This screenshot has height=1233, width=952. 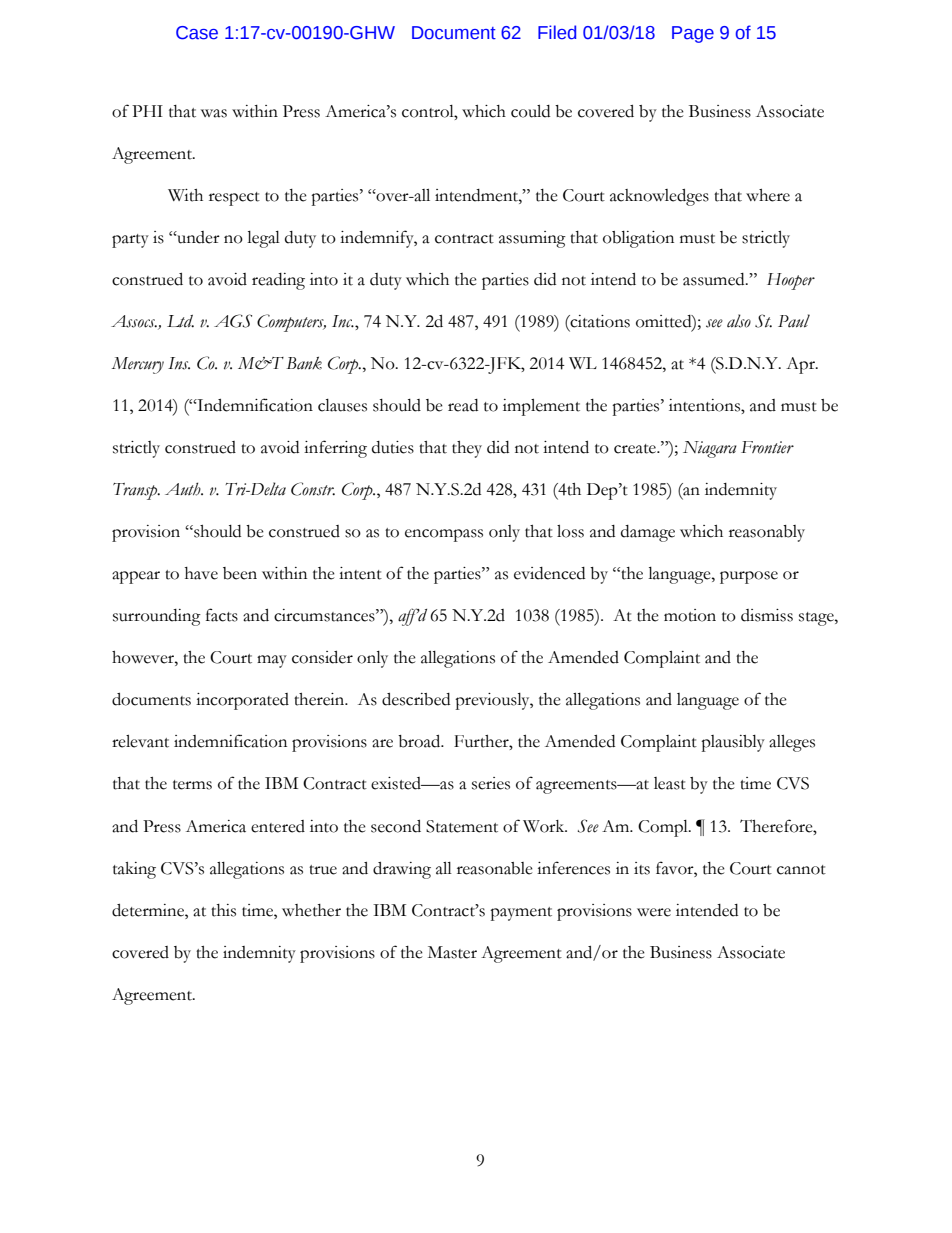 I want to click on also, so click(x=739, y=321).
